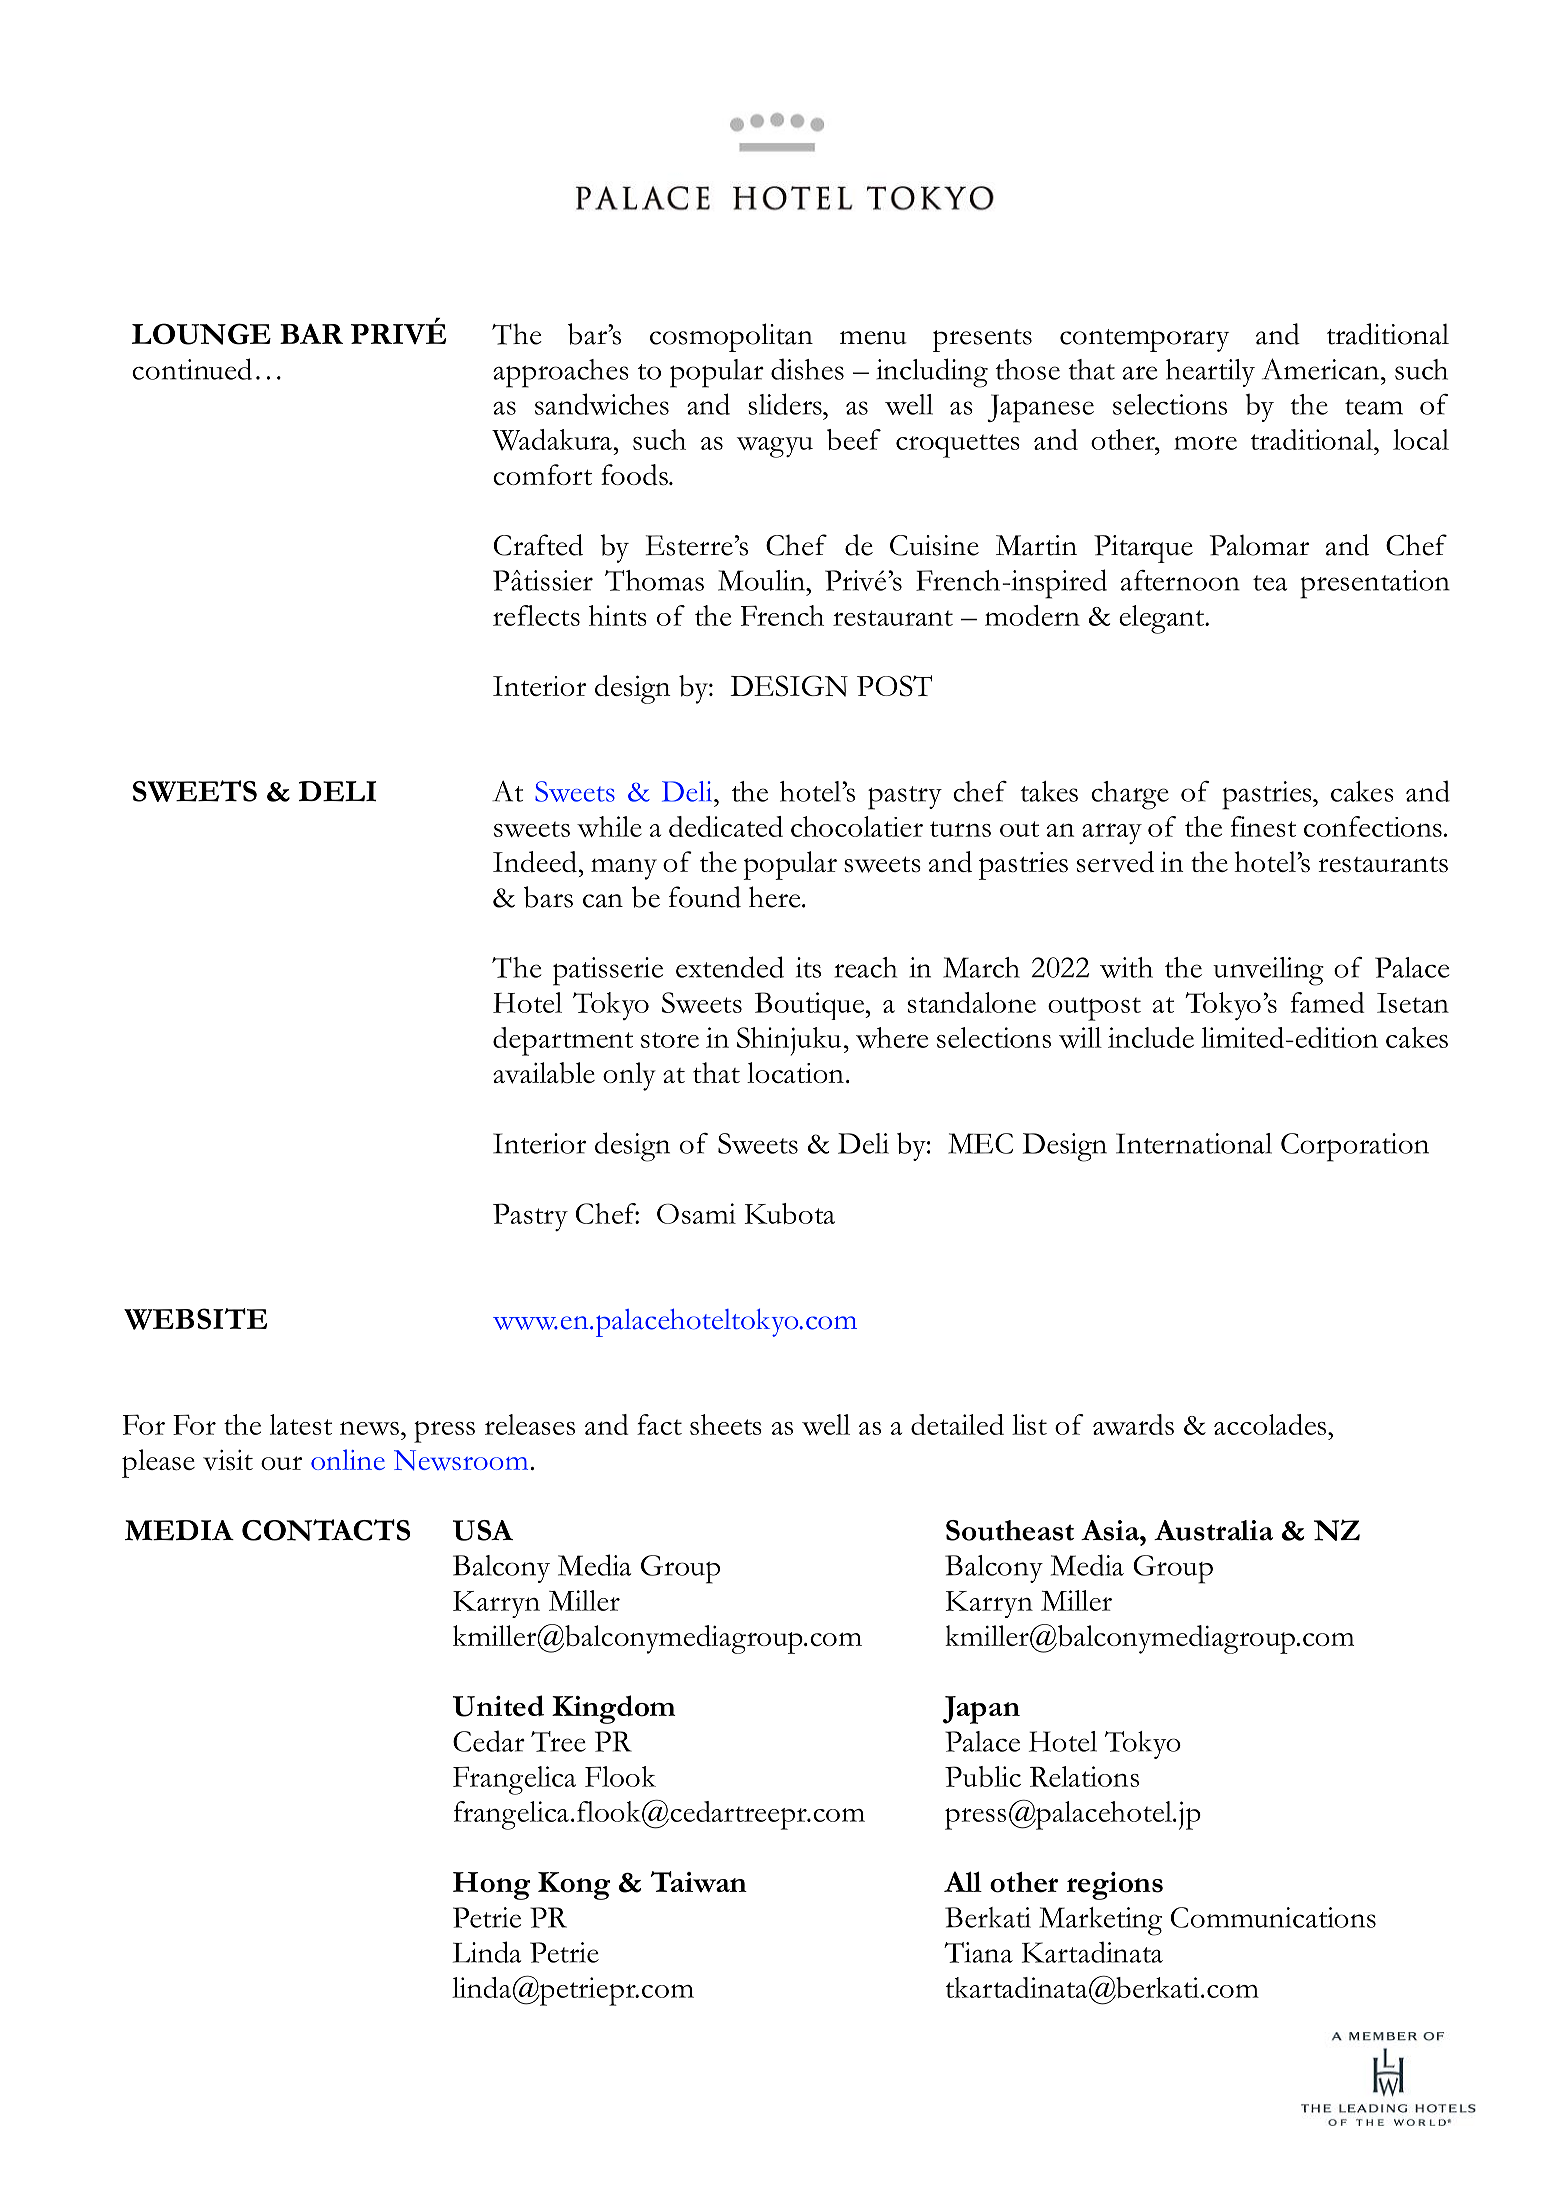 The width and height of the document is (1550, 2191). I want to click on dishes, so click(807, 369).
